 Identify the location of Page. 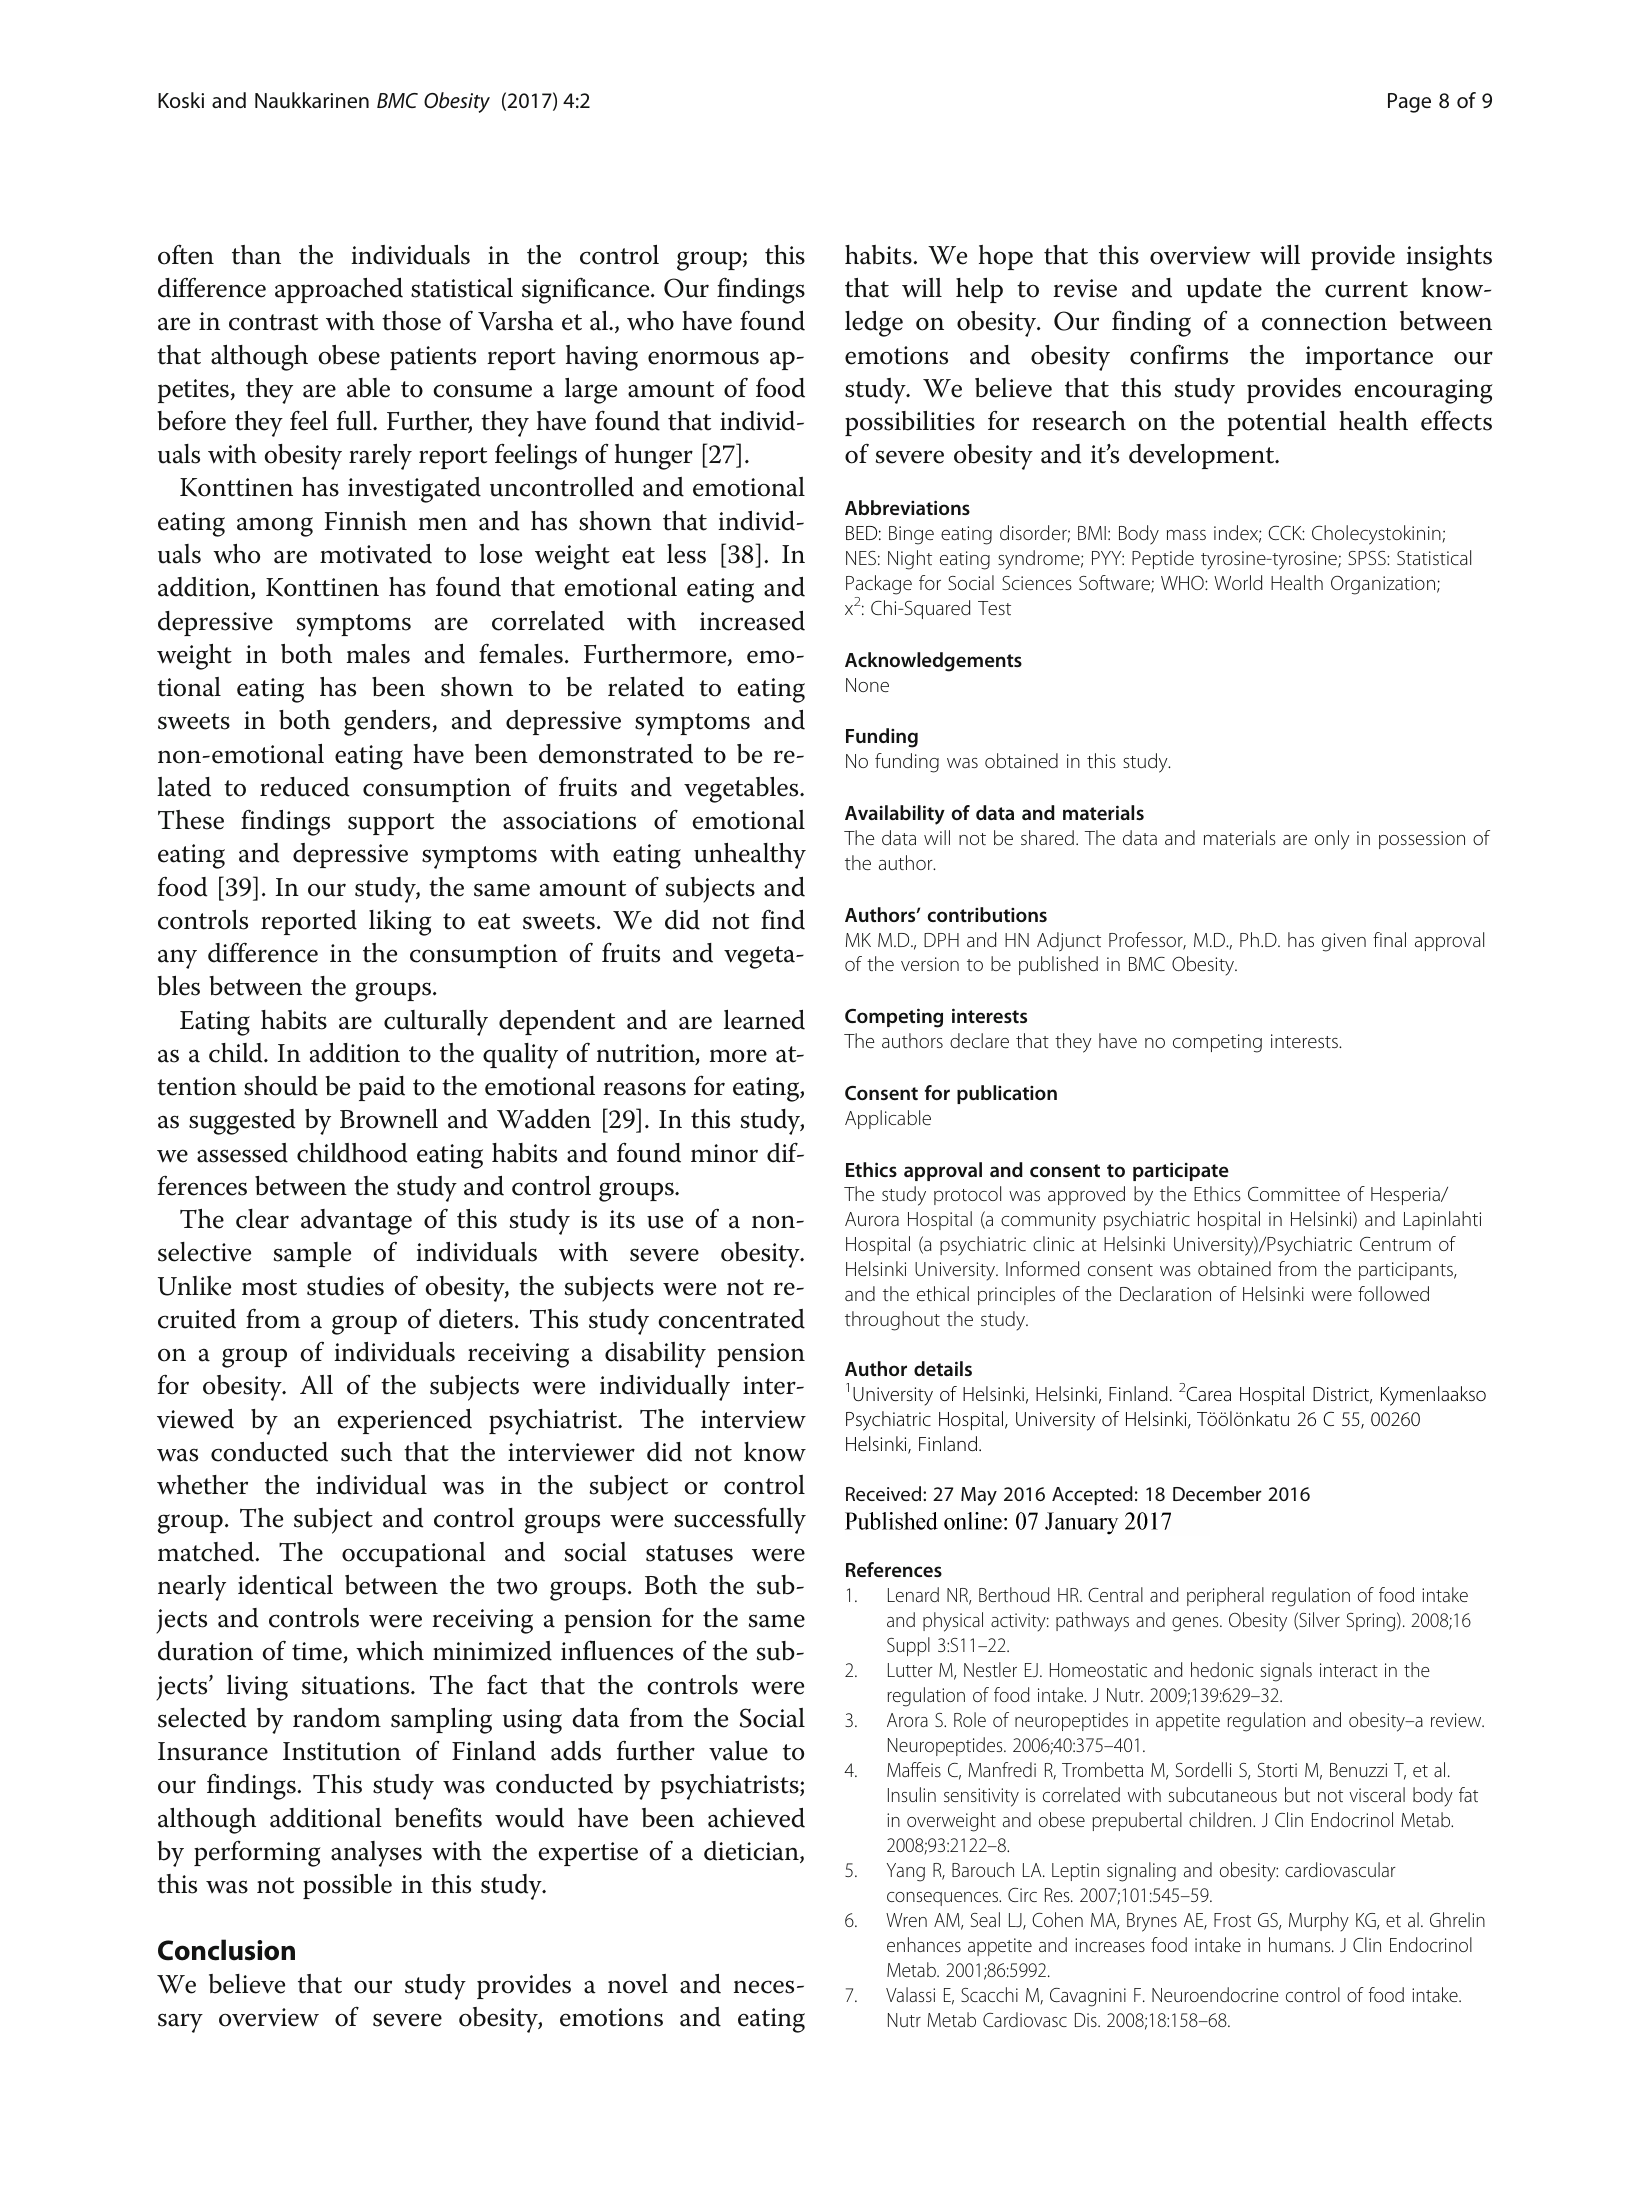
(1409, 103).
